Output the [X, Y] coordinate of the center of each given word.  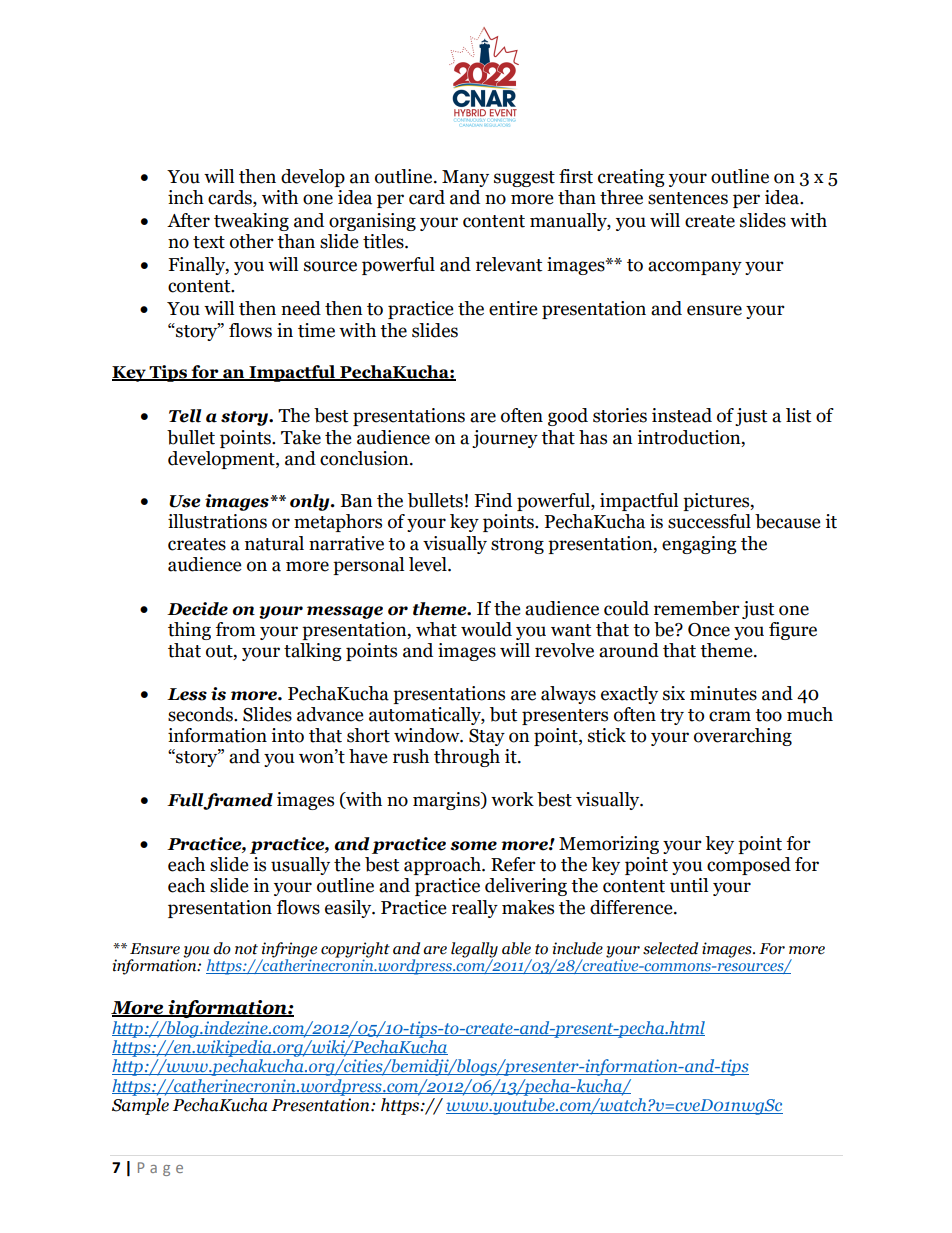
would [486, 629]
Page [160, 1169]
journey [505, 439]
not [246, 949]
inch [186, 197]
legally [474, 951]
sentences [688, 198]
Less [187, 694]
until [689, 885]
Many [465, 178]
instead [682, 415]
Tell [185, 416]
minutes [723, 693]
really [475, 909]
